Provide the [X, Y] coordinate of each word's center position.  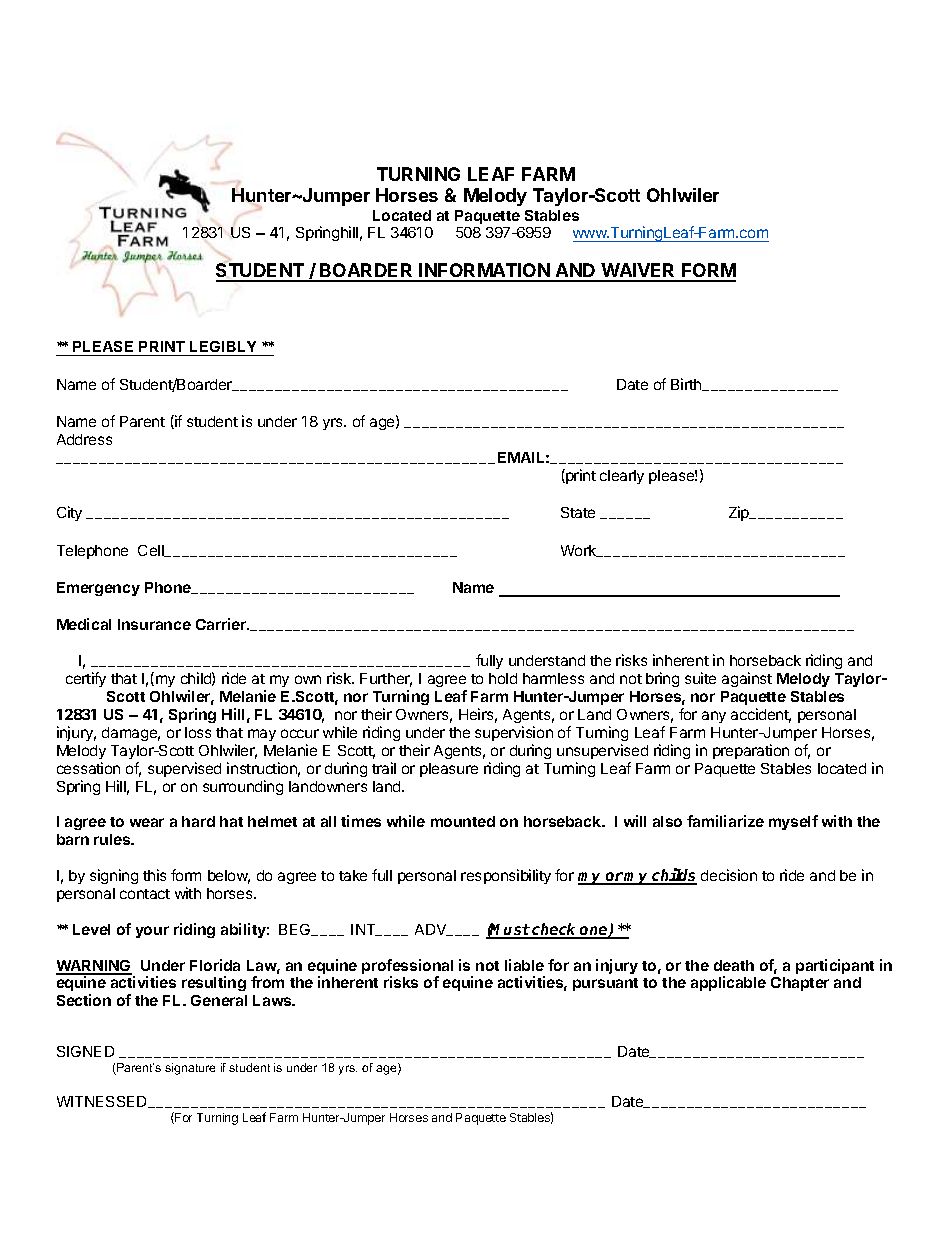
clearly [622, 477]
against [747, 679]
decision [729, 875]
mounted [463, 821]
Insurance [154, 624]
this [154, 875]
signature [190, 1069]
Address [84, 439]
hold [503, 678]
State [578, 512]
